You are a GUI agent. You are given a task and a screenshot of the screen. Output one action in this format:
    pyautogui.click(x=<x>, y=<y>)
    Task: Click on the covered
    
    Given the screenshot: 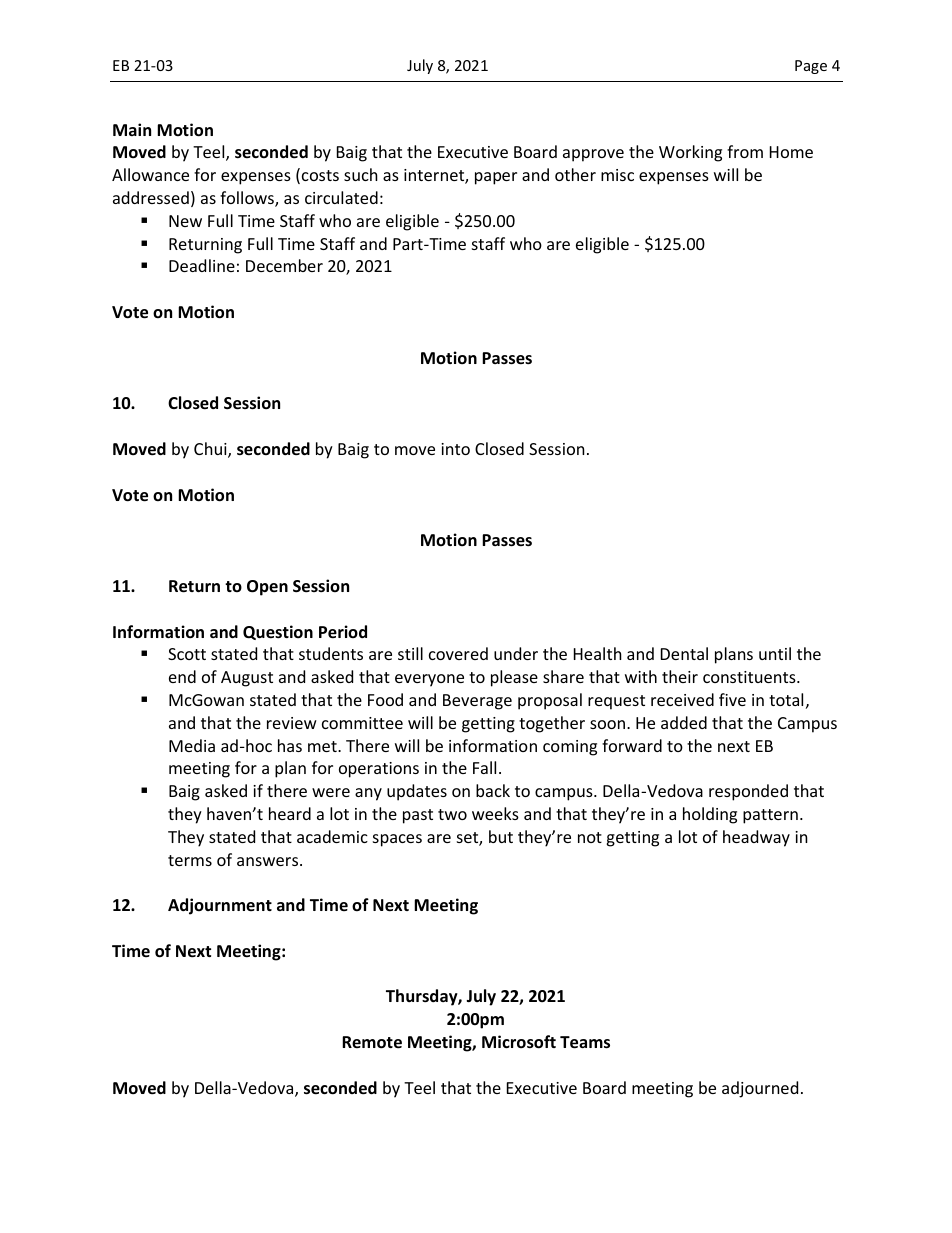 What is the action you would take?
    pyautogui.click(x=458, y=653)
